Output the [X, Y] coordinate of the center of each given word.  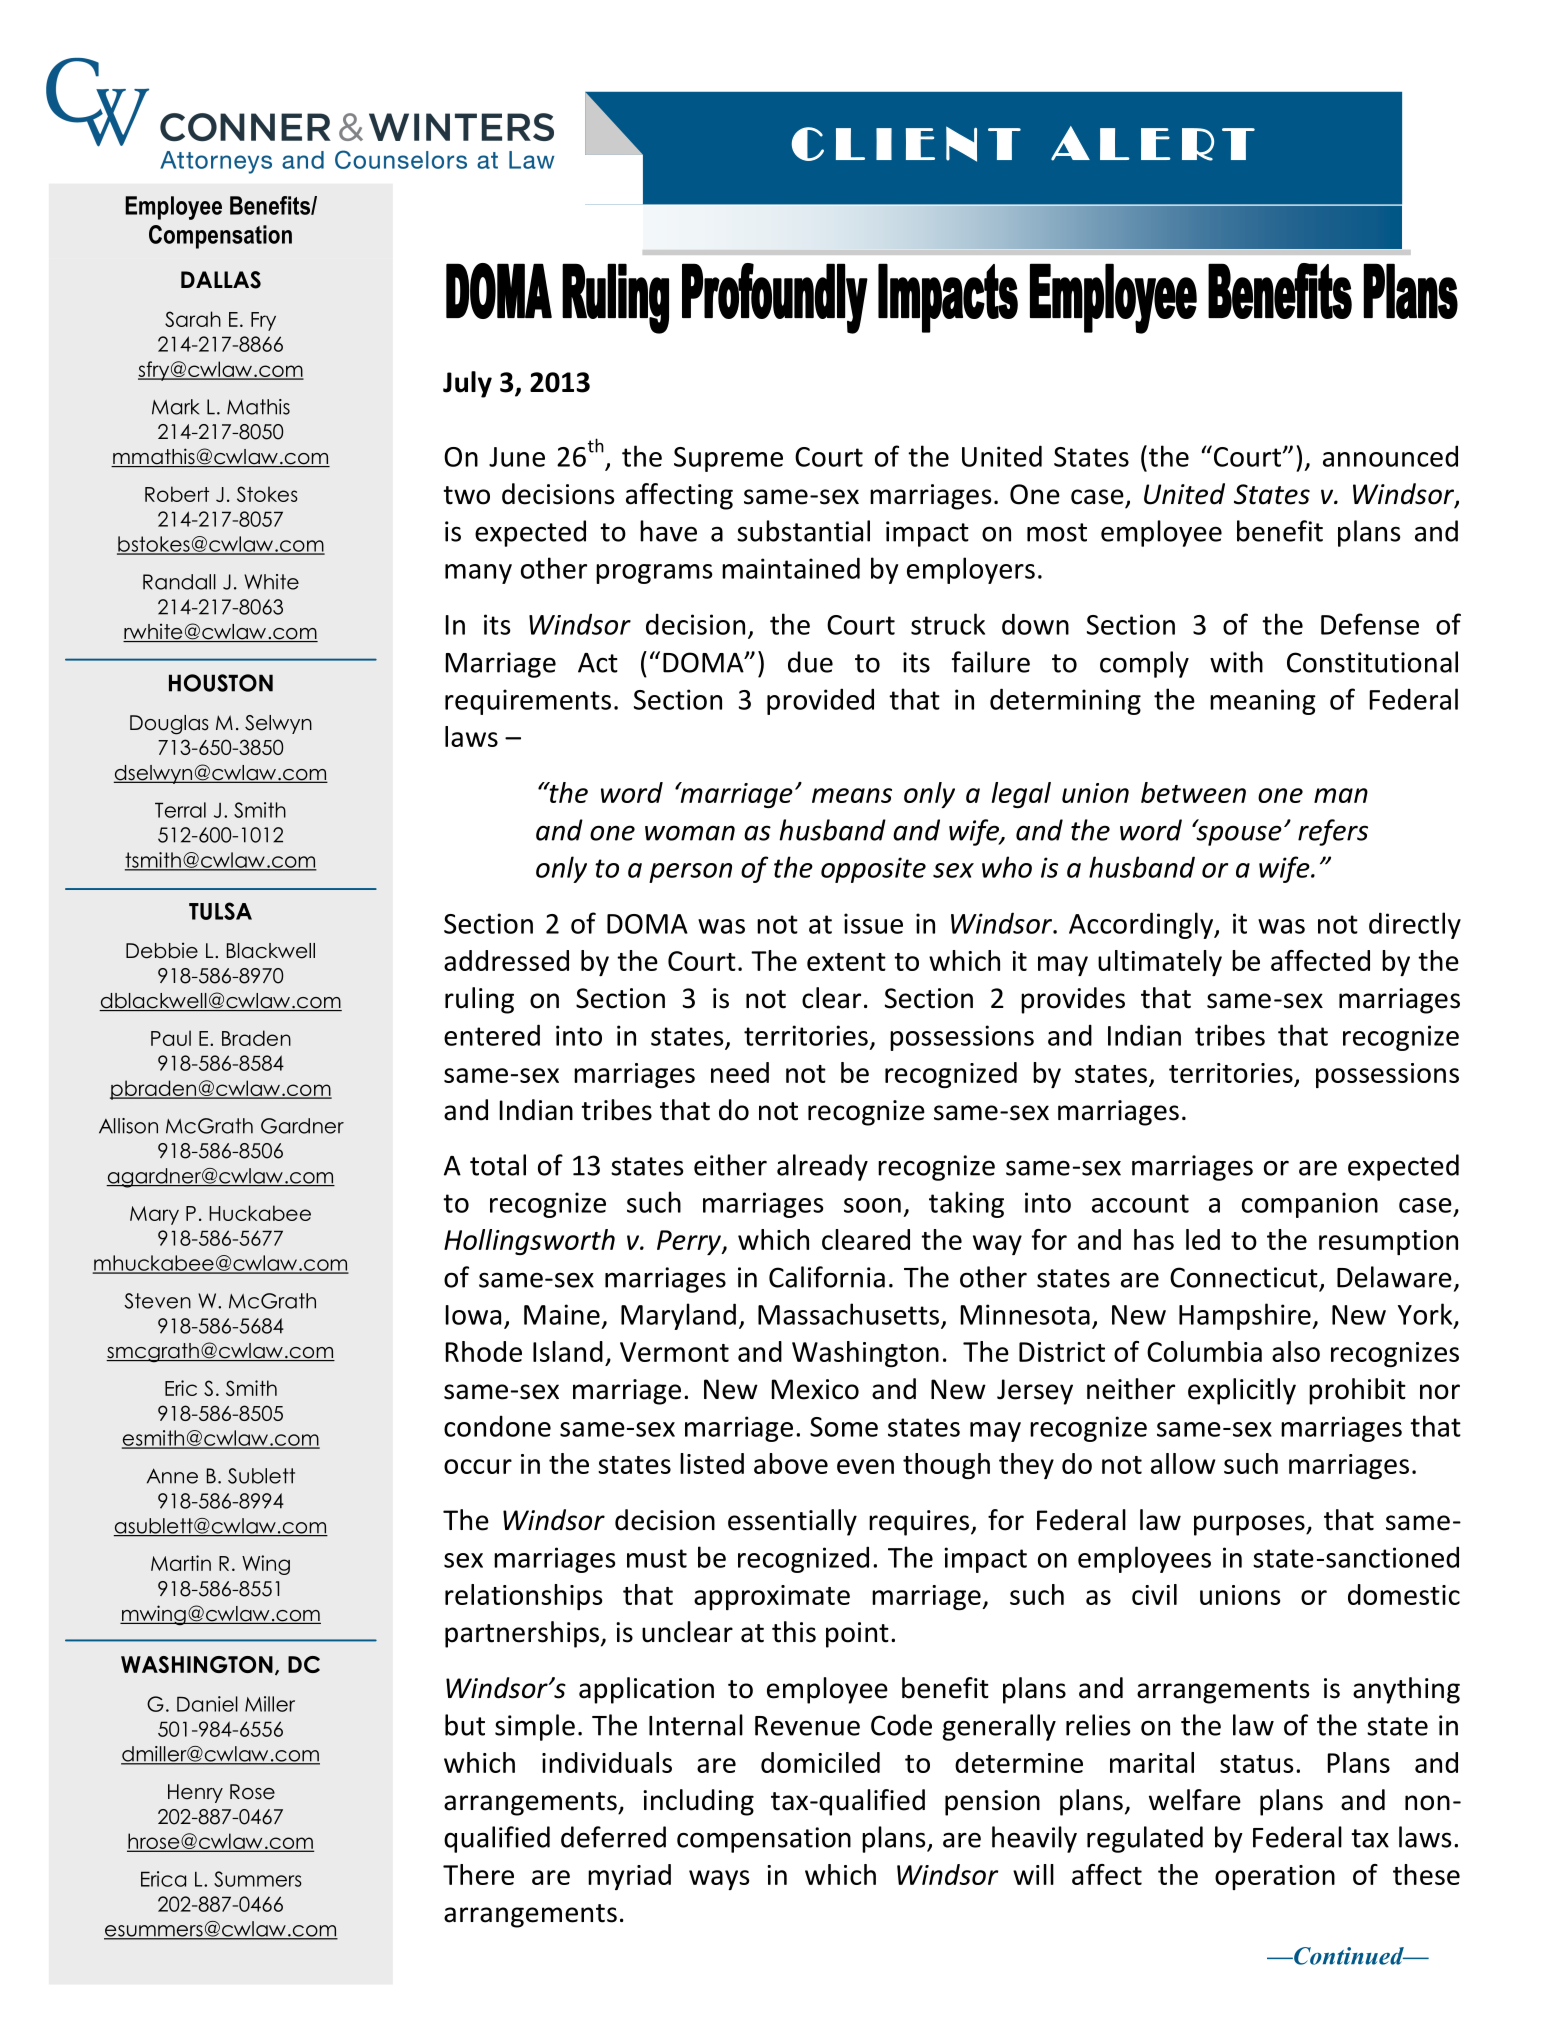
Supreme [728, 459]
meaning [1263, 702]
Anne [172, 1476]
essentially [792, 1522]
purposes [1250, 1525]
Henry [195, 1793]
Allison [128, 1126]
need [740, 1072]
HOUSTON [221, 683]
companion [1310, 1205]
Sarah [193, 319]
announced [1390, 456]
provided [820, 701]
